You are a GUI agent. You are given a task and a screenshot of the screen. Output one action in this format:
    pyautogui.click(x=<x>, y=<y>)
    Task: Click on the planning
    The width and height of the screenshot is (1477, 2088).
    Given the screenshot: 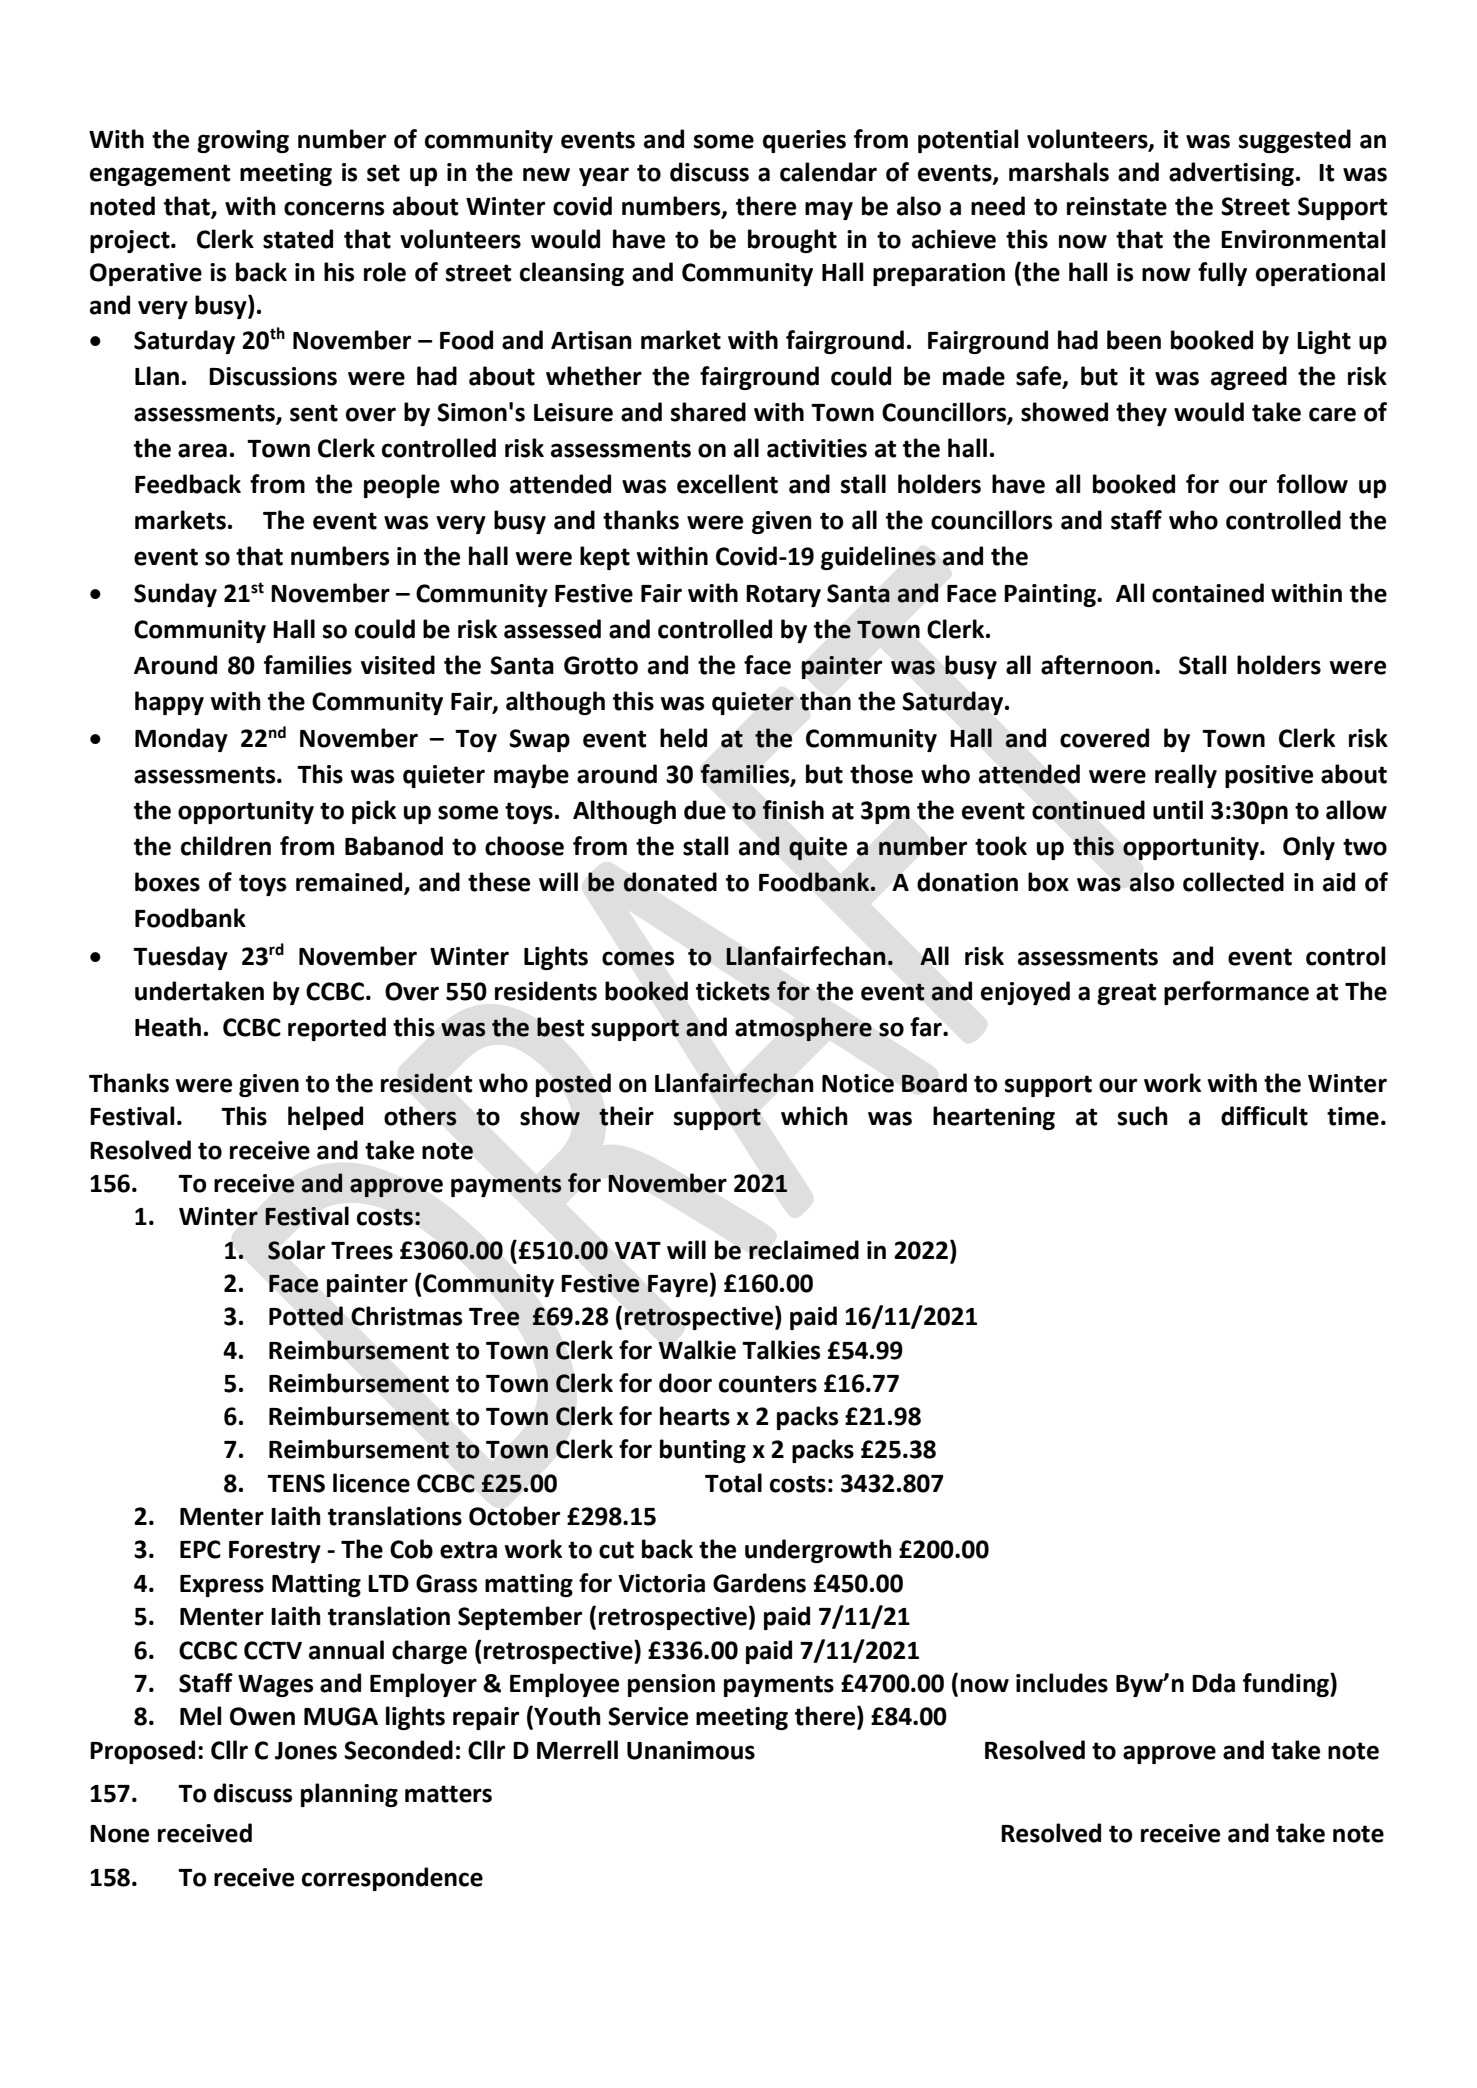 What is the action you would take?
    pyautogui.click(x=349, y=1795)
